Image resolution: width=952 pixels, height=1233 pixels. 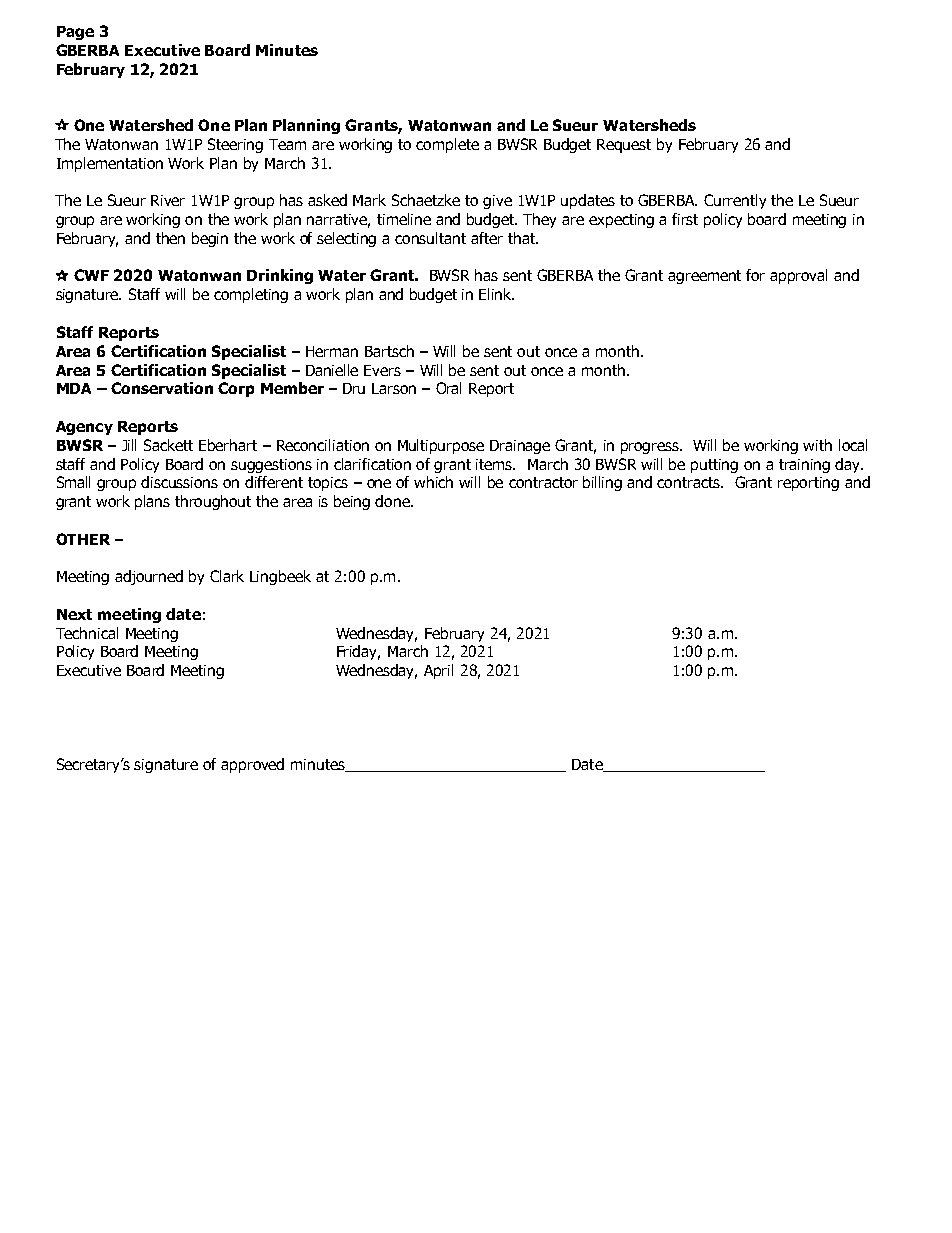 I want to click on approved, so click(x=252, y=765).
